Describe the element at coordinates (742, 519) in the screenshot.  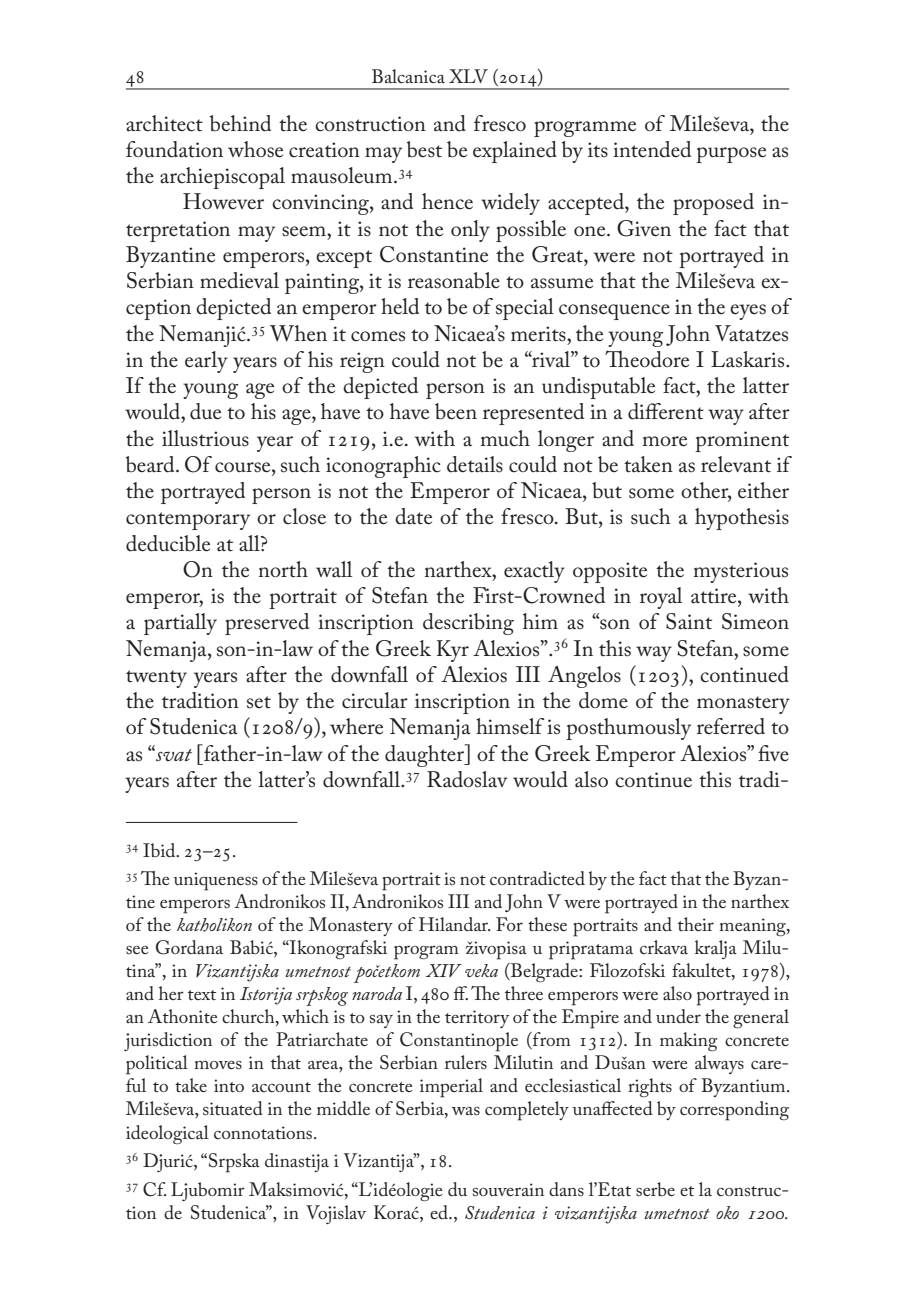
I see `hypothesis` at that location.
